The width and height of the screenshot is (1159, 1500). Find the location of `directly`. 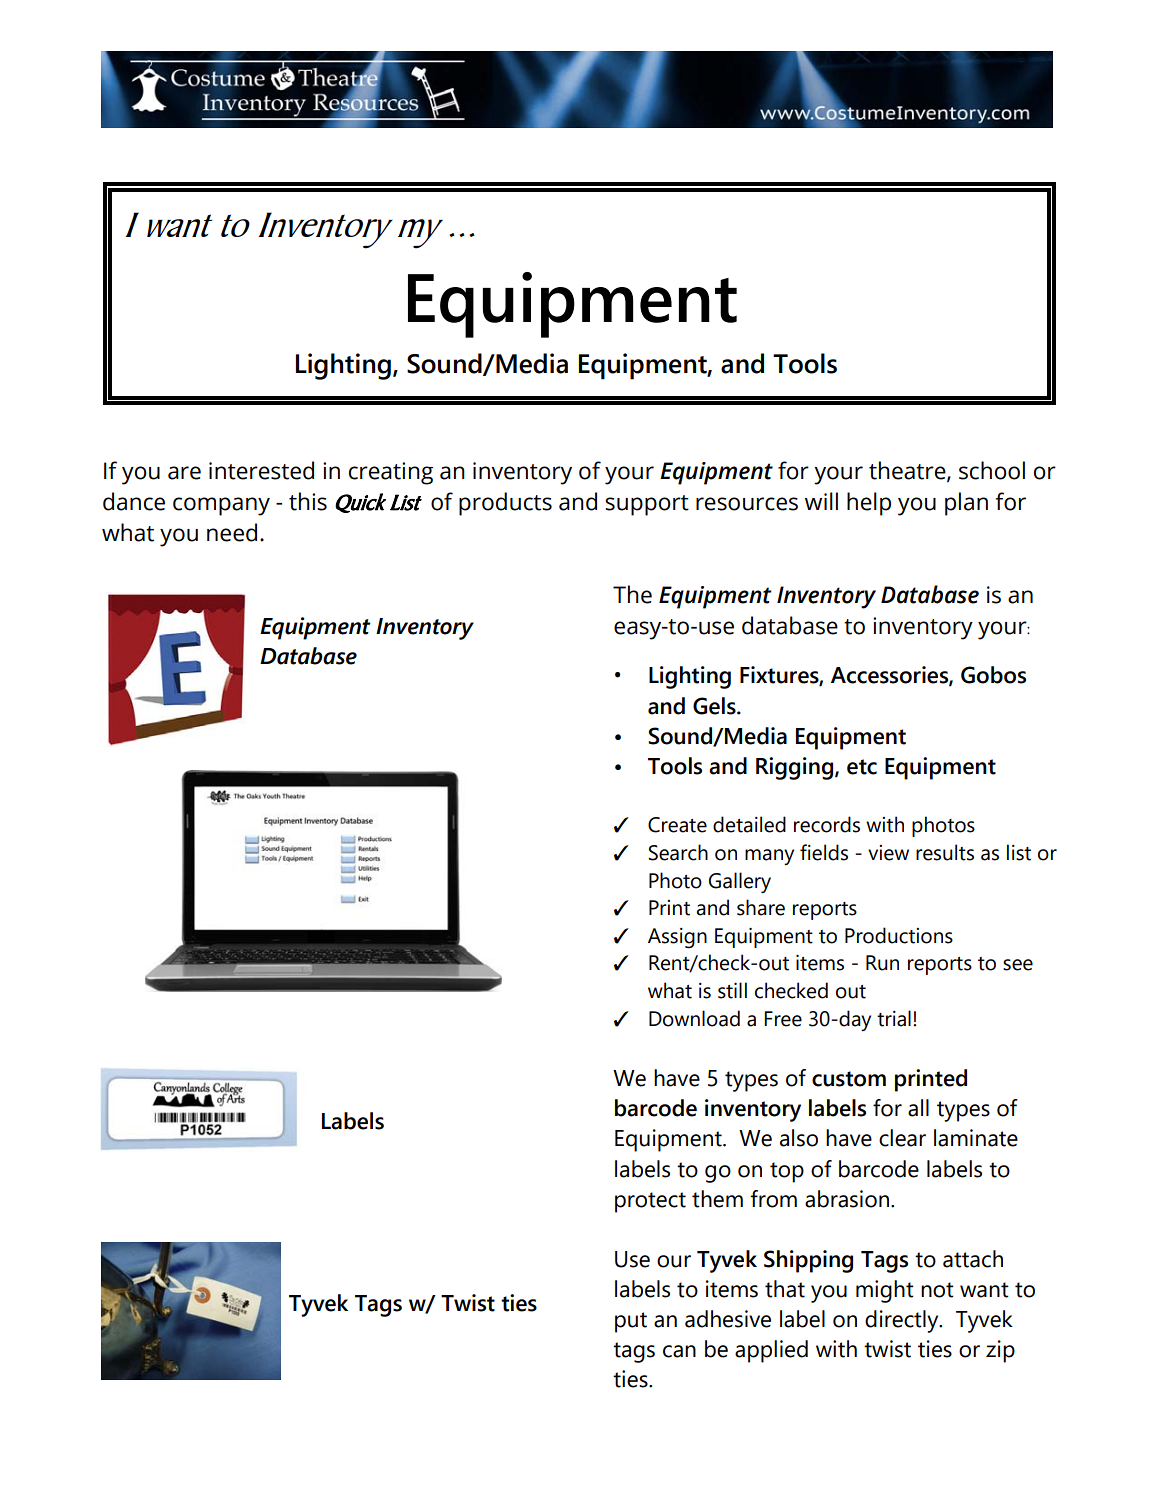

directly is located at coordinates (903, 1321).
